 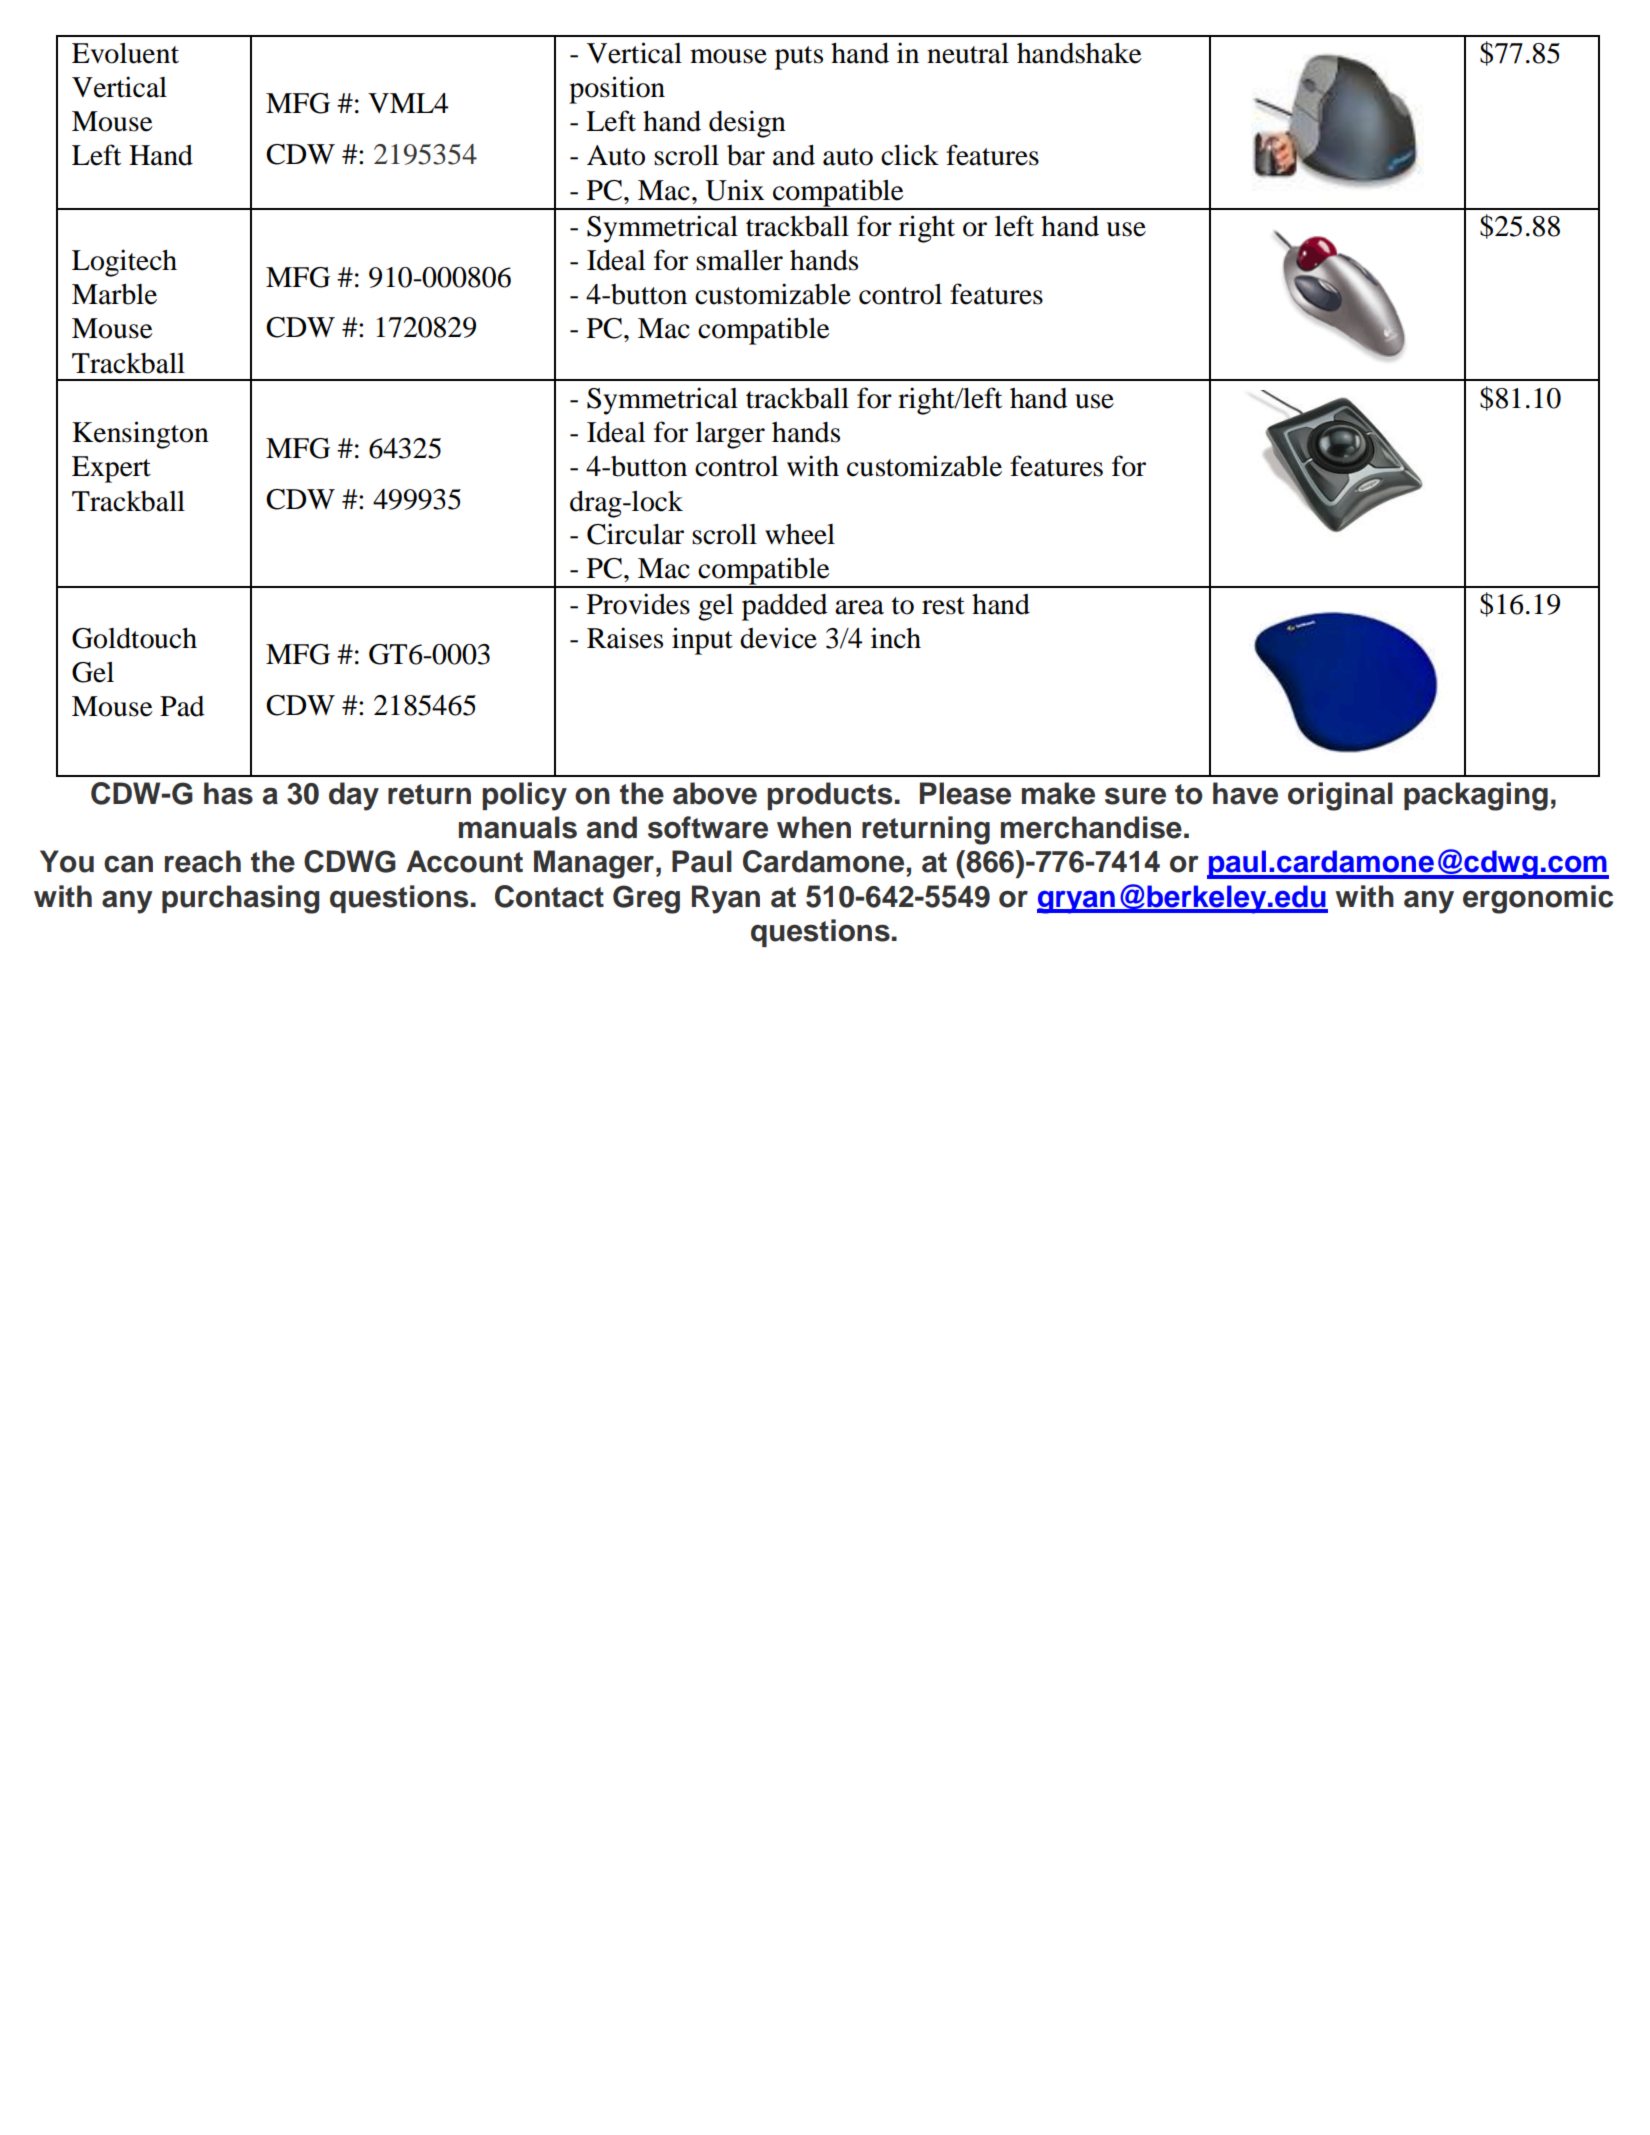 I want to click on puts, so click(x=799, y=58).
